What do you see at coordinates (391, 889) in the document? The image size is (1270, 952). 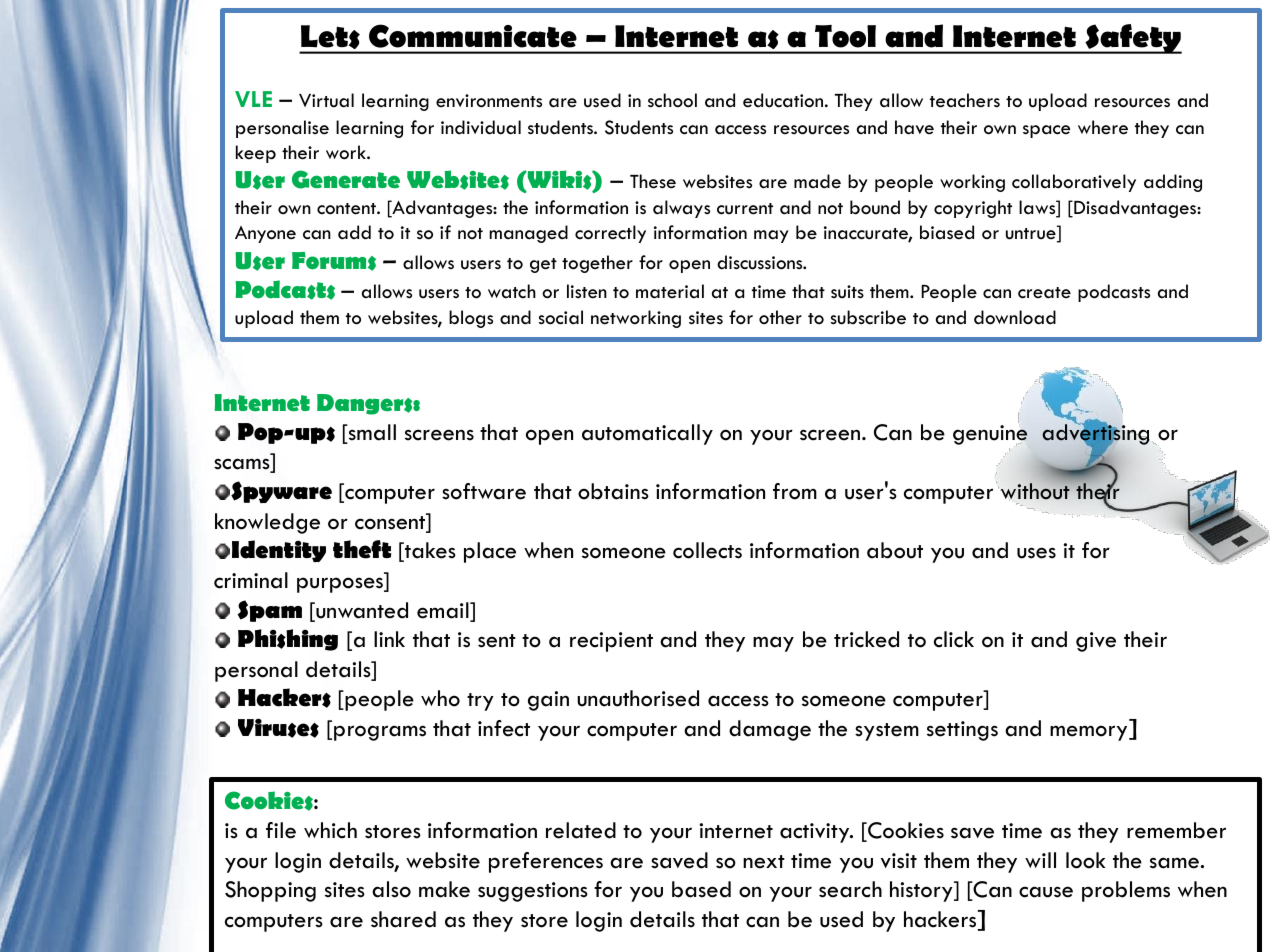 I see `also` at bounding box center [391, 889].
